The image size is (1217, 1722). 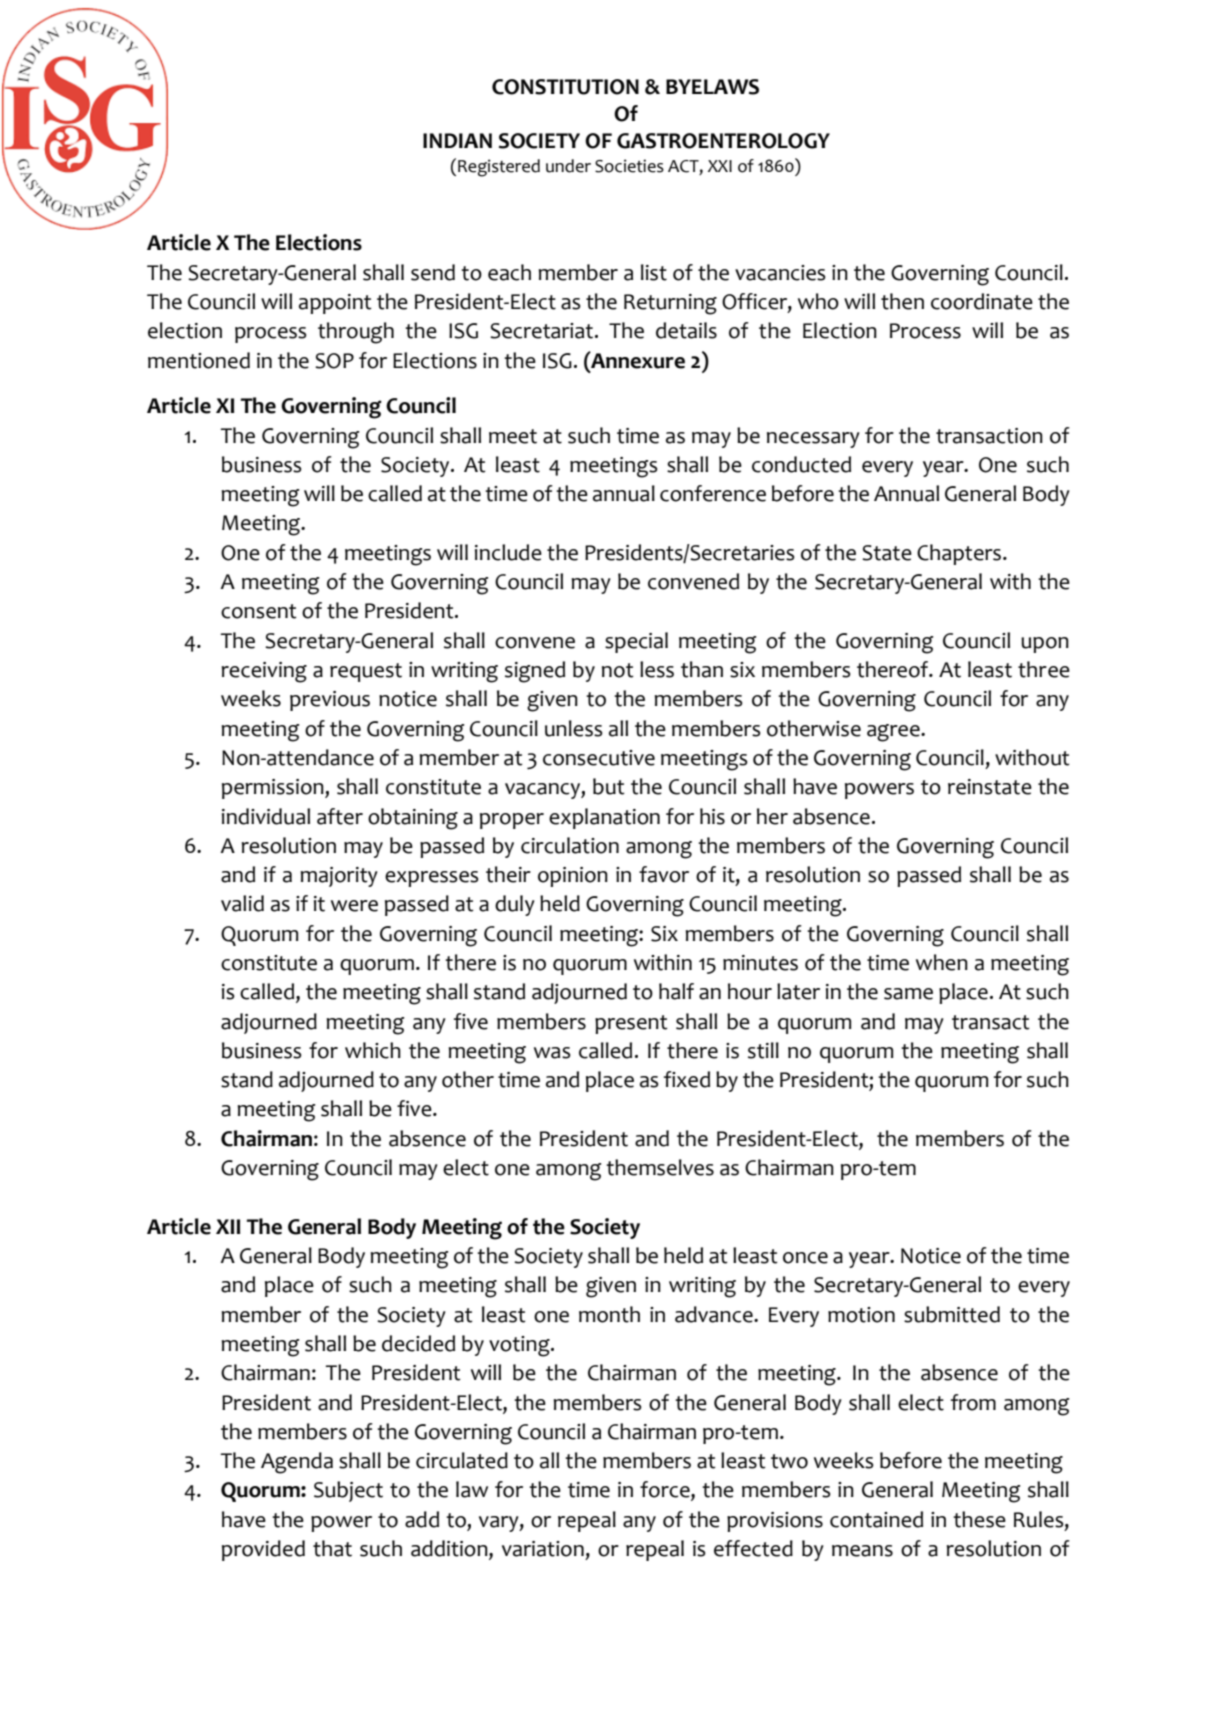 What do you see at coordinates (960, 554) in the page?
I see `Chapters` at bounding box center [960, 554].
